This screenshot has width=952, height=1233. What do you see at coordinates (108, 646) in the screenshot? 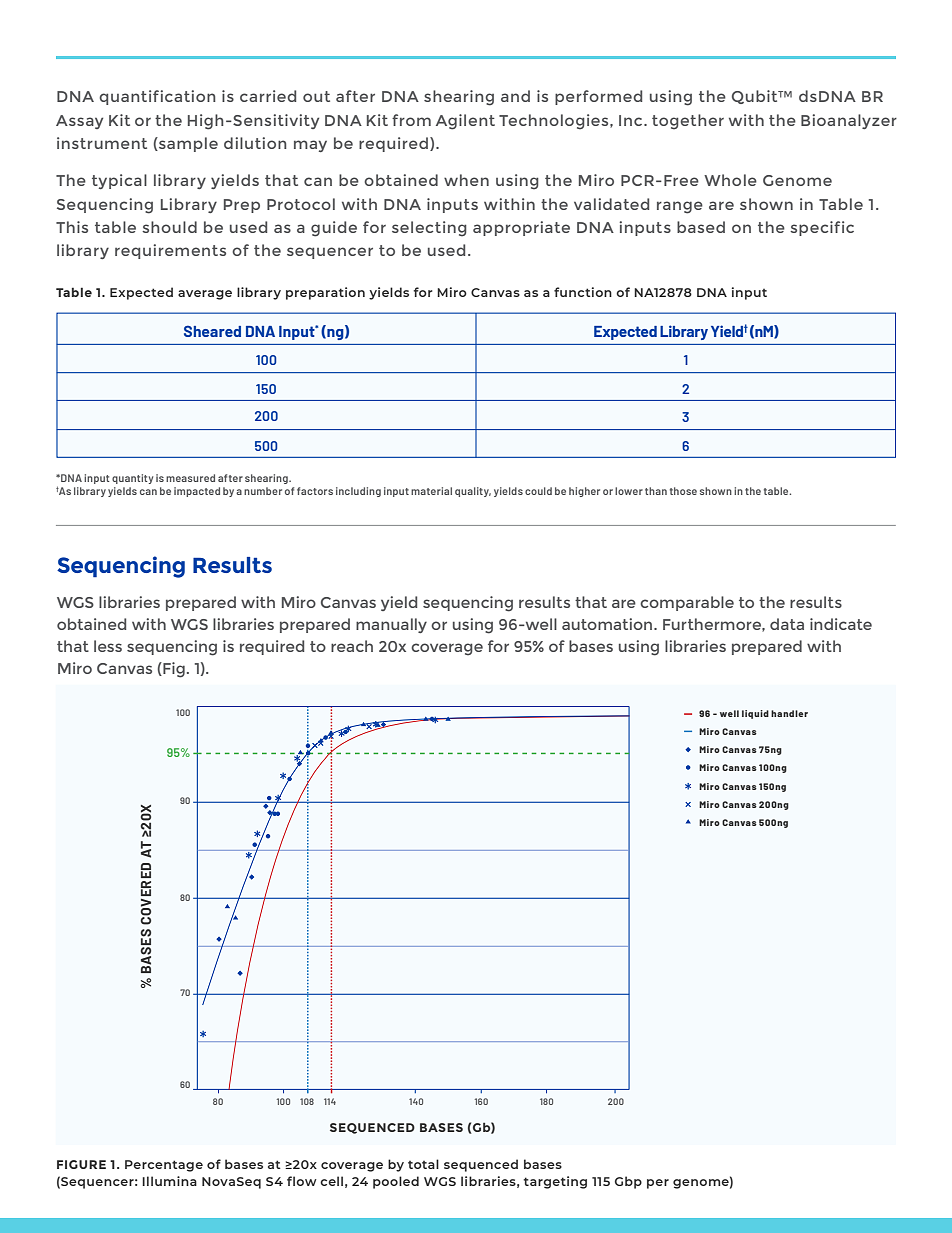
I see `less` at bounding box center [108, 646].
